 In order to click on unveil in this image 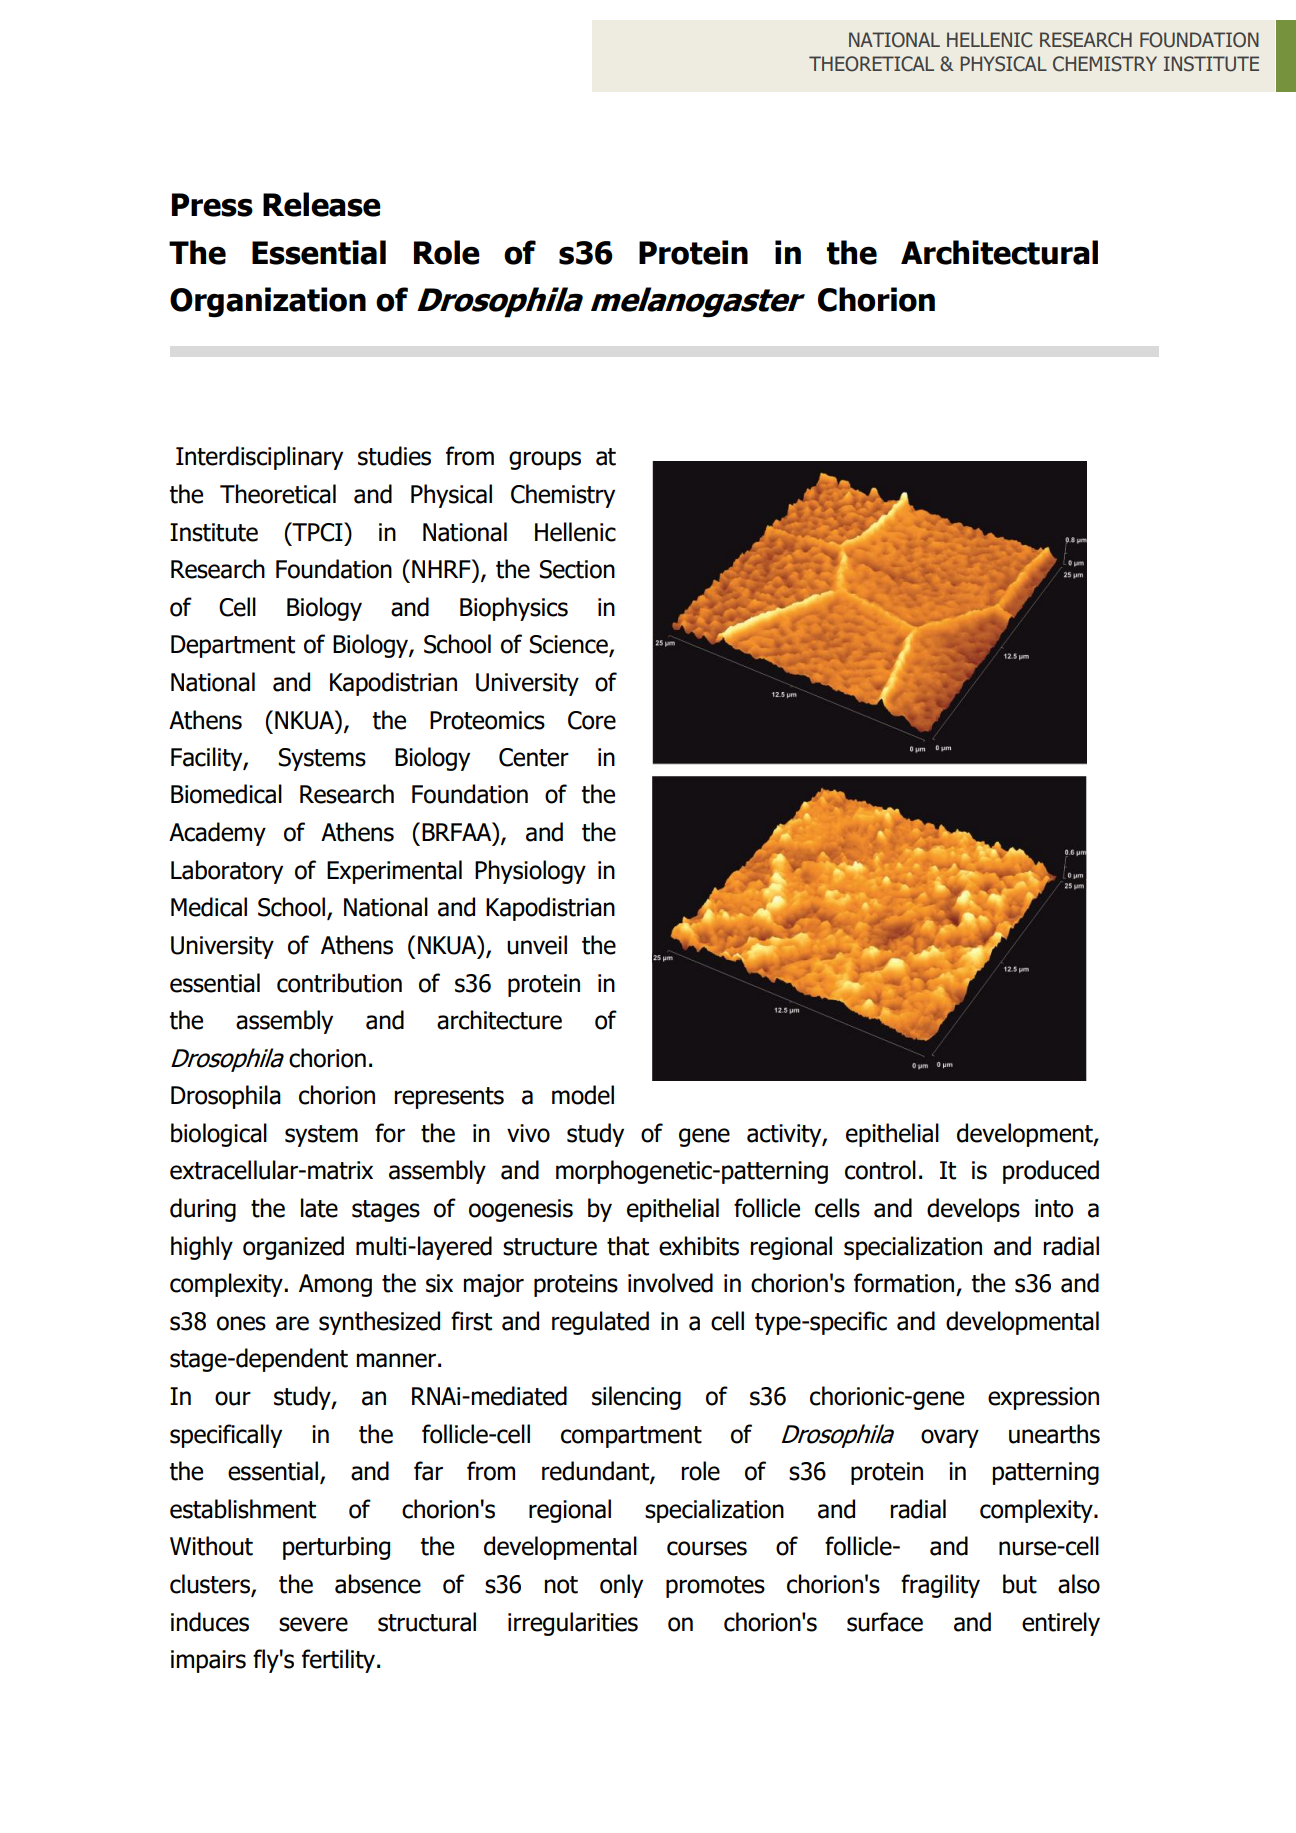, I will do `click(537, 945)`.
